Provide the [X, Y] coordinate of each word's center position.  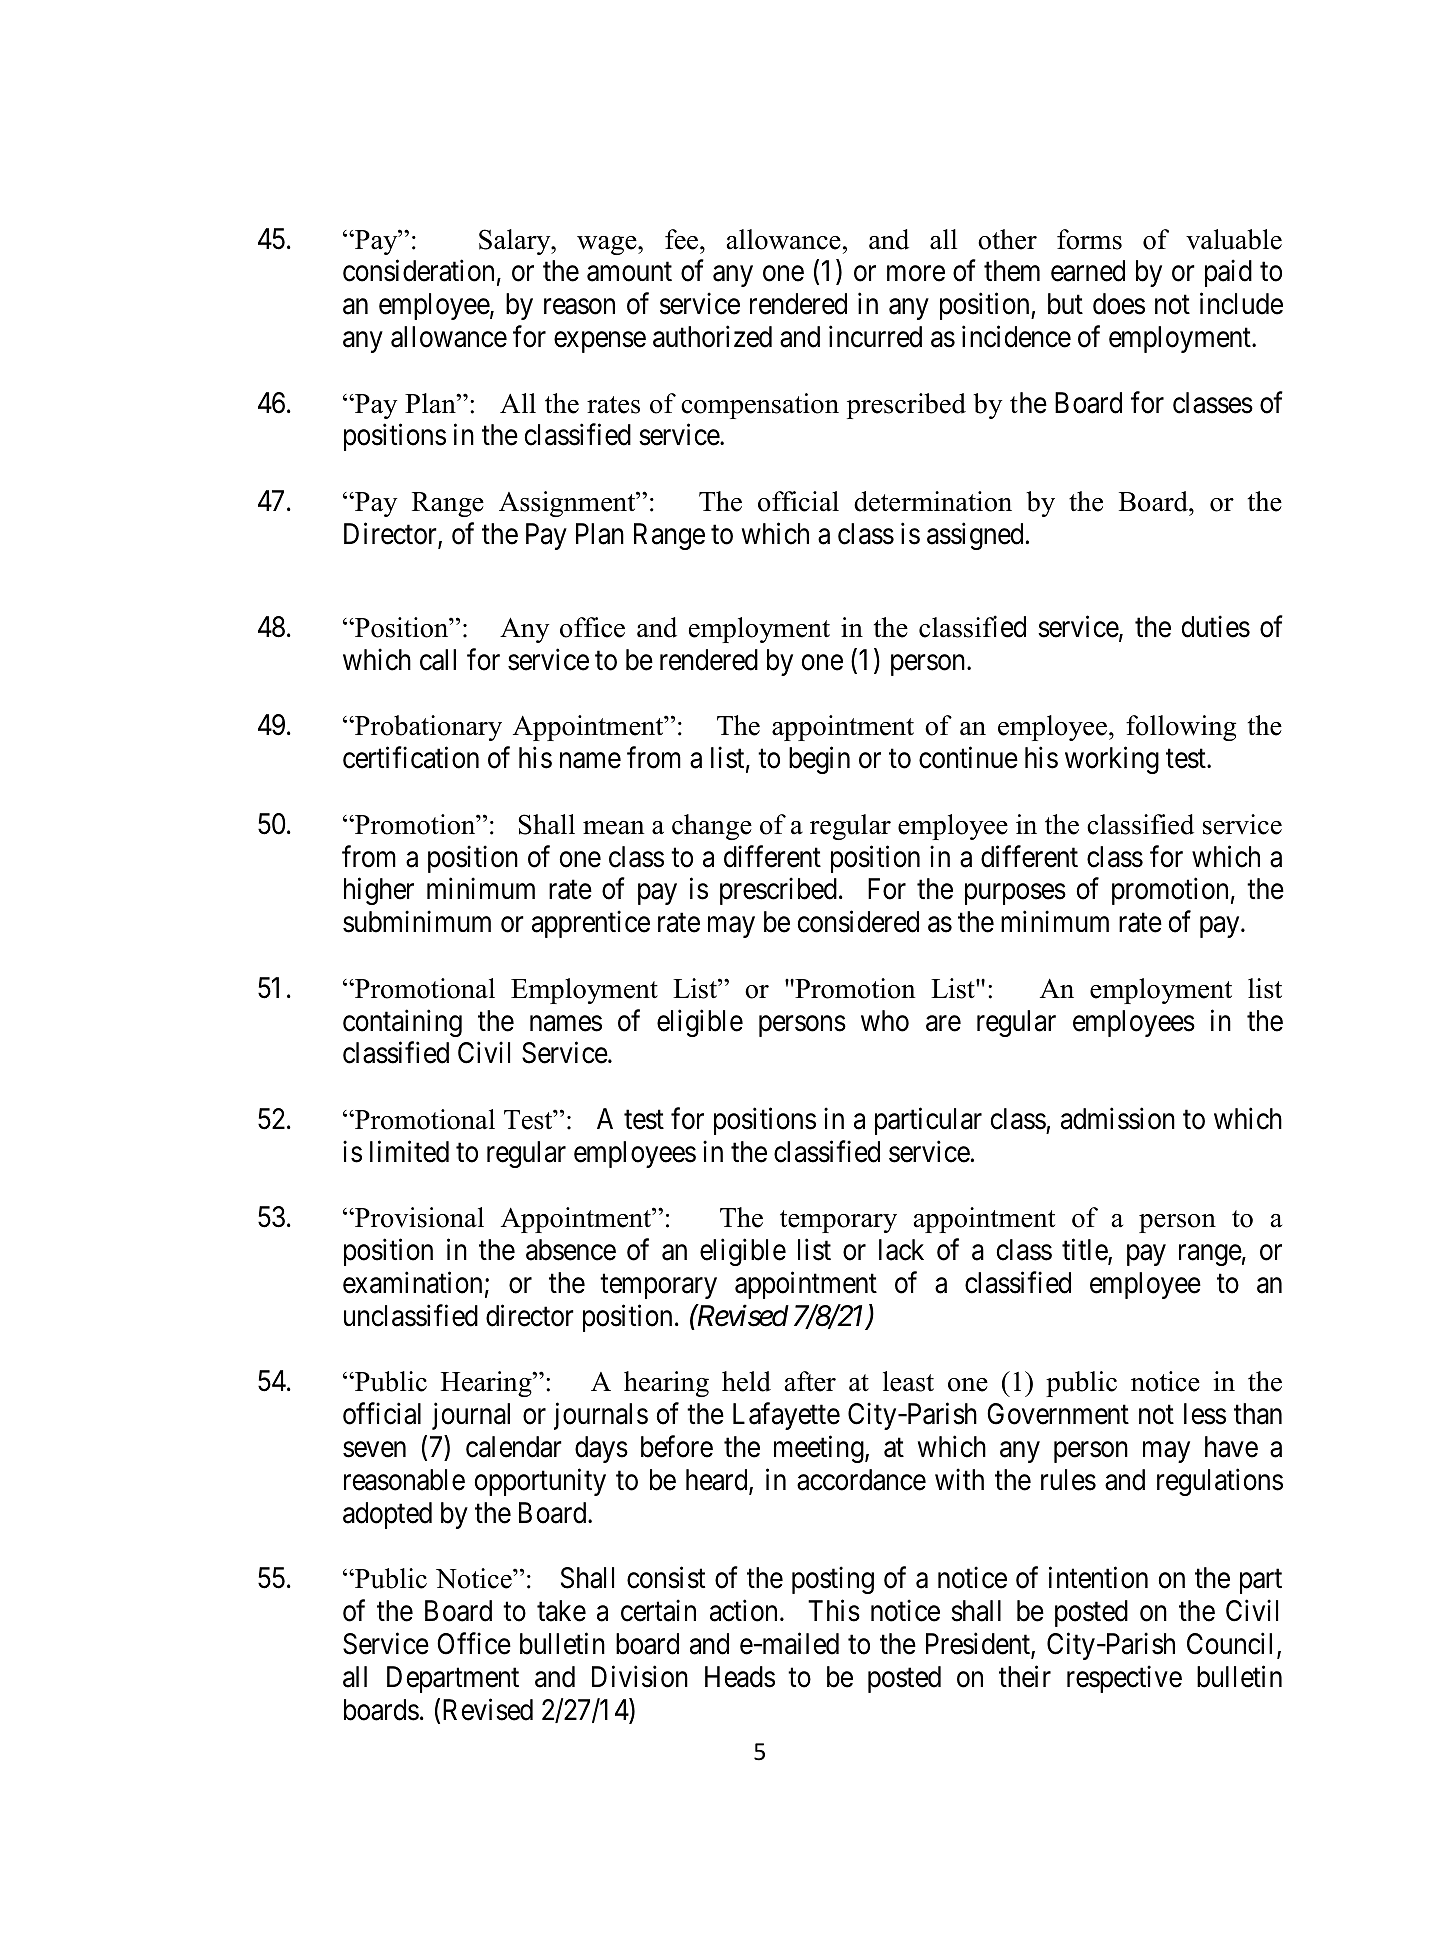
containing [402, 1023]
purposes [1015, 894]
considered [858, 922]
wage [608, 245]
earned [1088, 271]
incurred [875, 337]
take [561, 1611]
